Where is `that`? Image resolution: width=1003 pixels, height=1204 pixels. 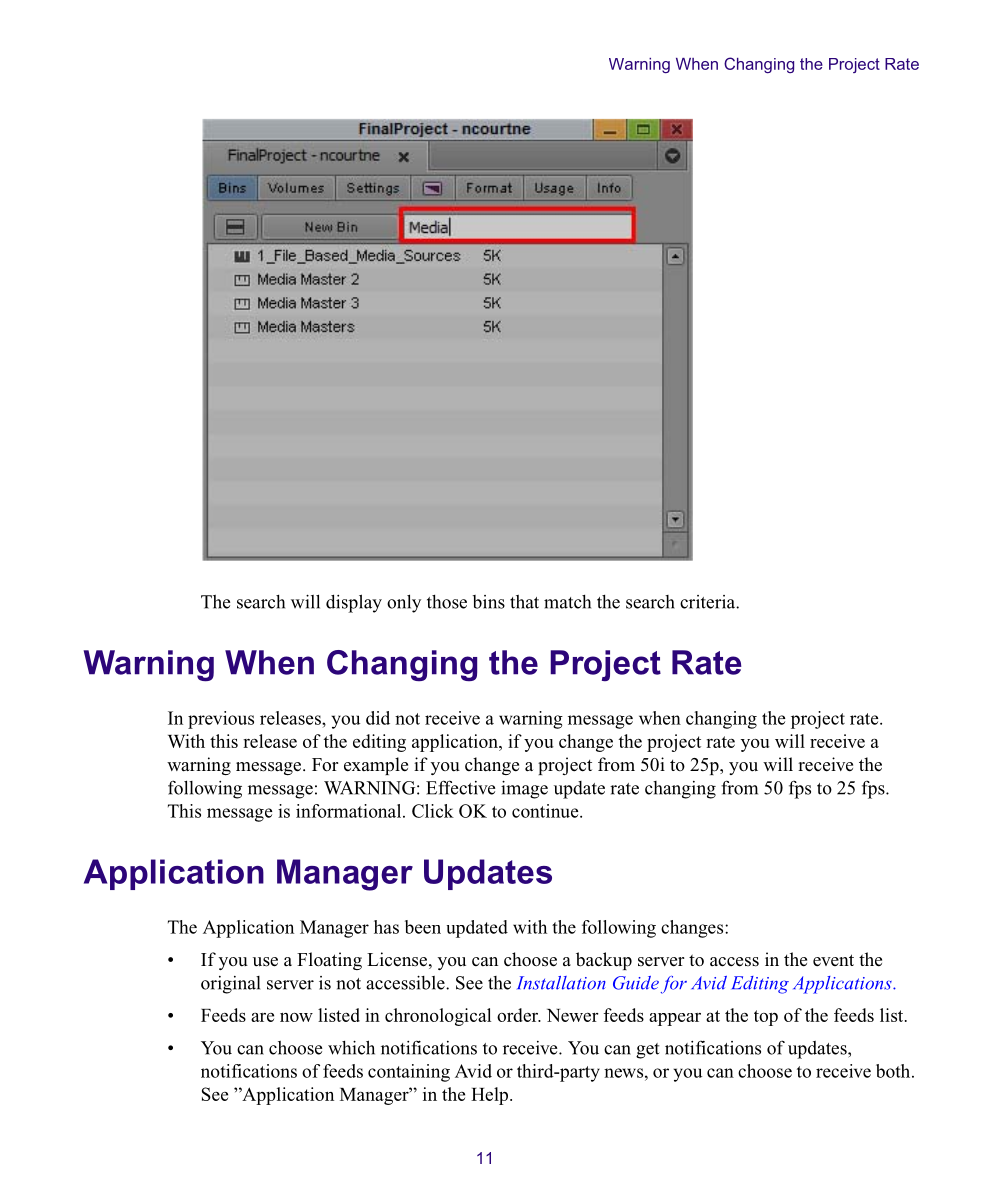
that is located at coordinates (524, 602).
